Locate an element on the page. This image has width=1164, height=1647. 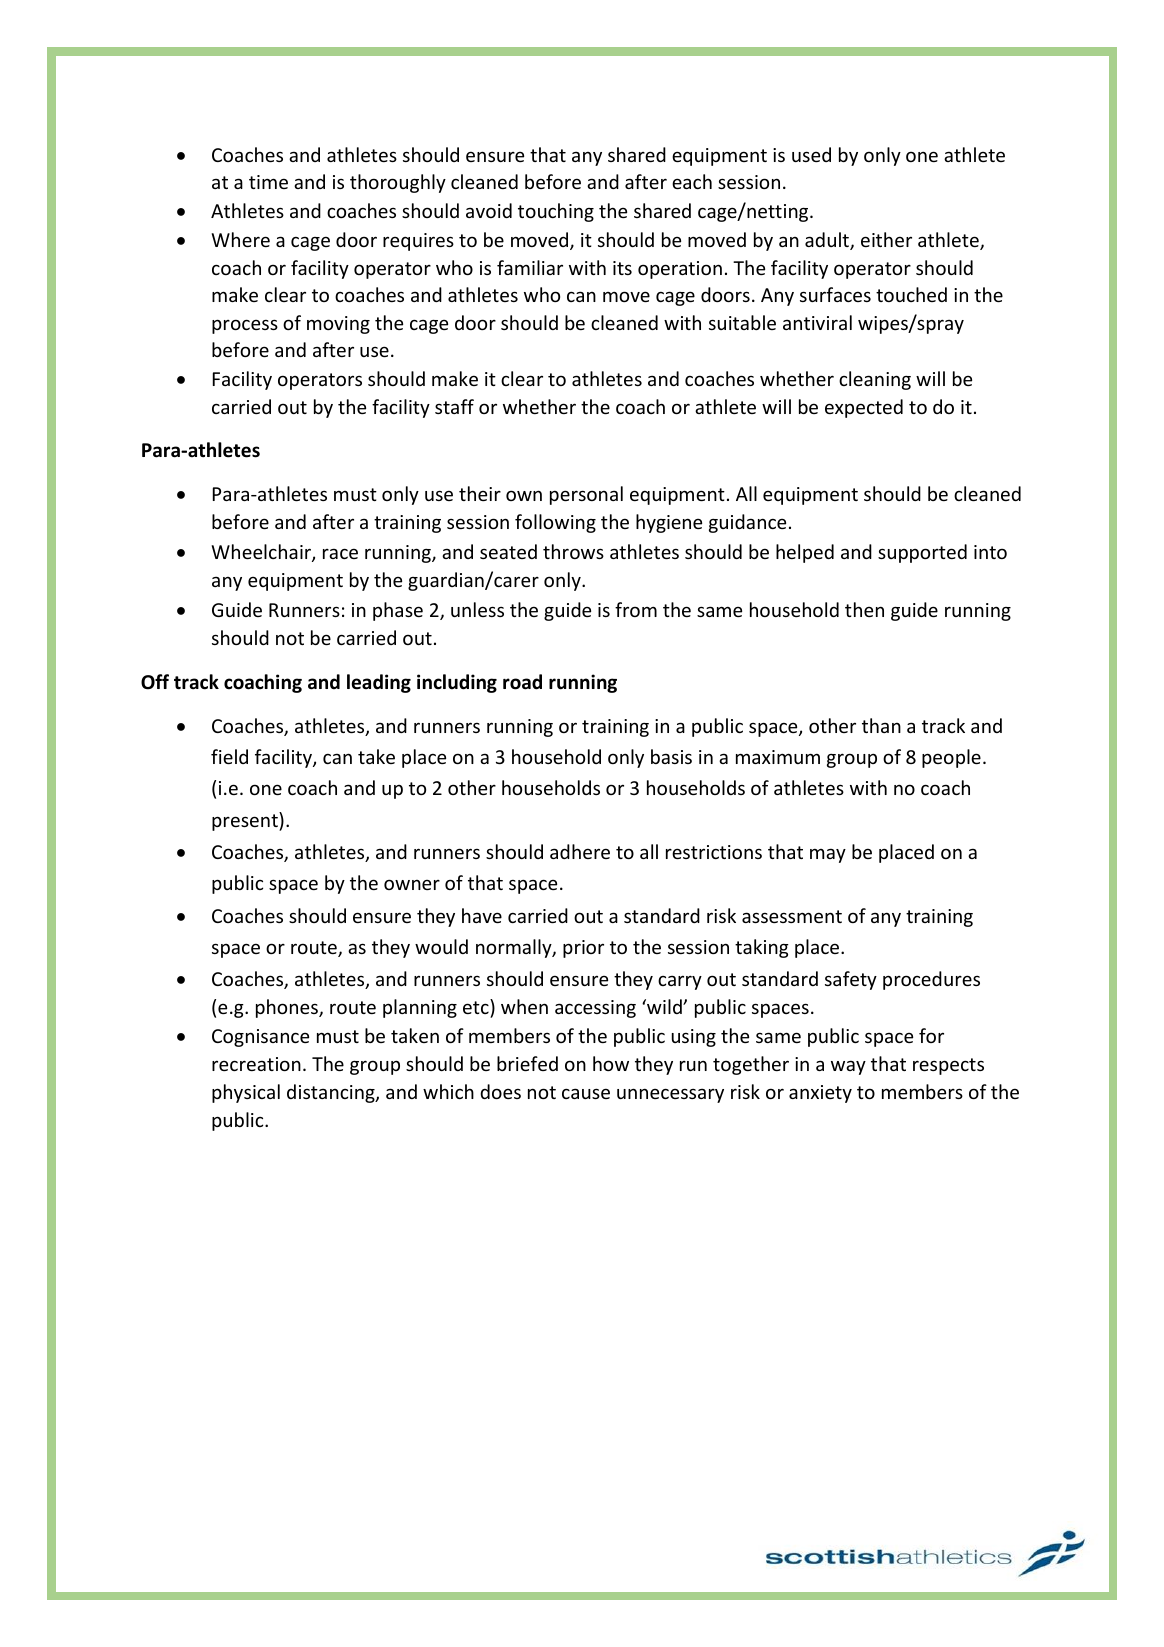
Off is located at coordinates (155, 682).
